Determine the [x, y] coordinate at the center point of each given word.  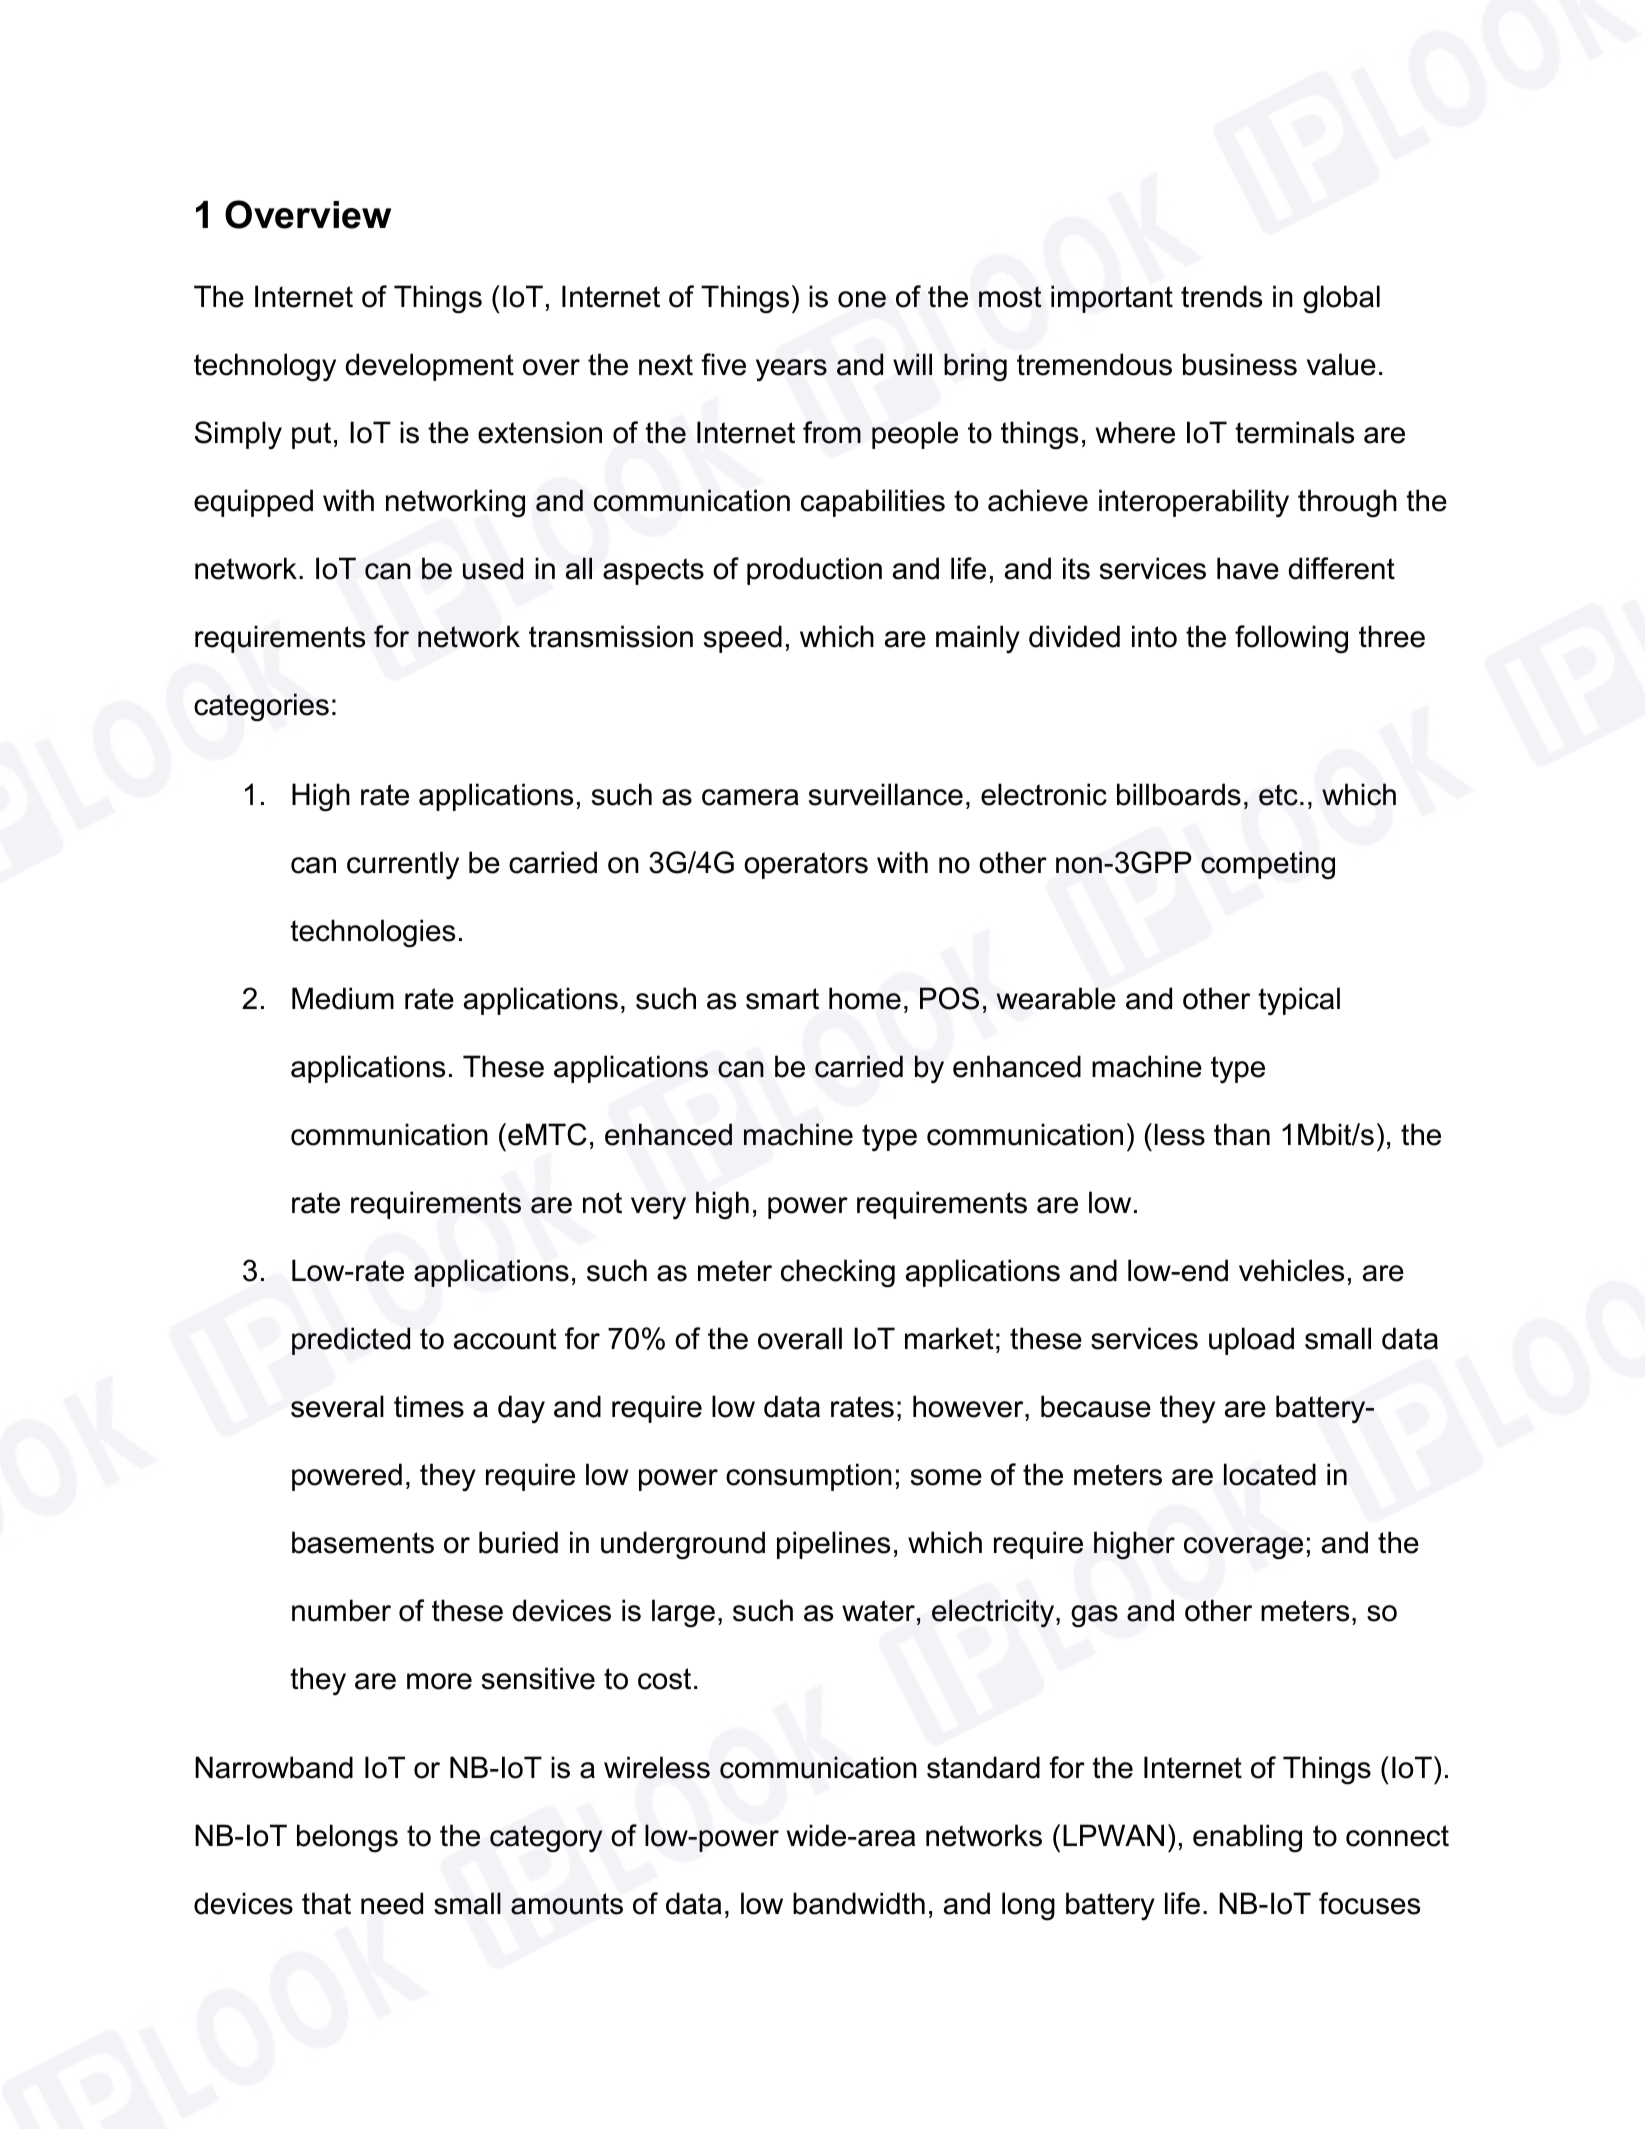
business [1240, 364]
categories [261, 707]
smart [782, 999]
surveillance [886, 794]
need [392, 1903]
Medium [343, 998]
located [1270, 1474]
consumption [809, 1477]
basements [363, 1542]
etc [1278, 795]
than [1242, 1134]
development [429, 367]
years [791, 370]
